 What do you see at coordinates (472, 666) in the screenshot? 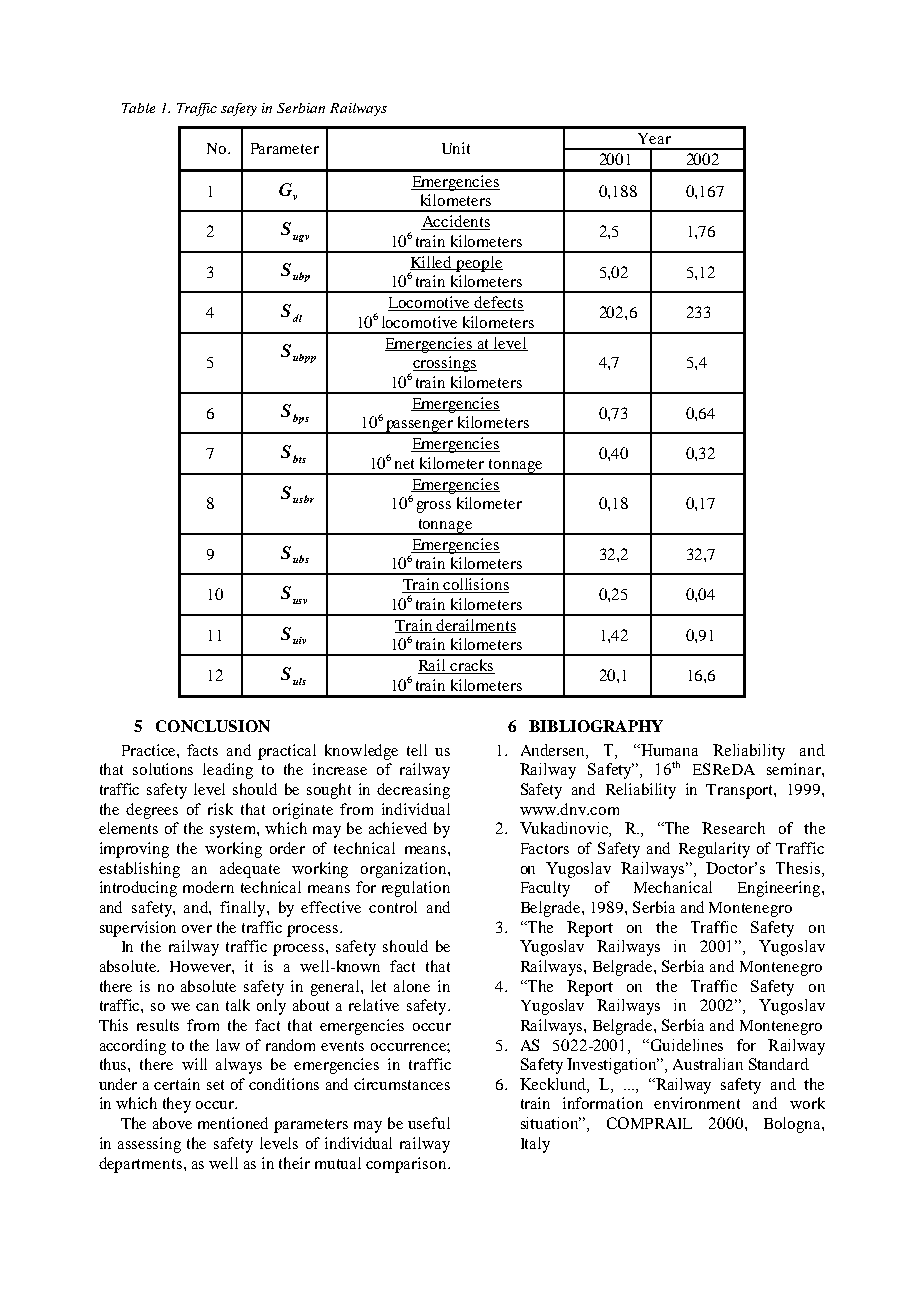
I see `cracks` at bounding box center [472, 666].
